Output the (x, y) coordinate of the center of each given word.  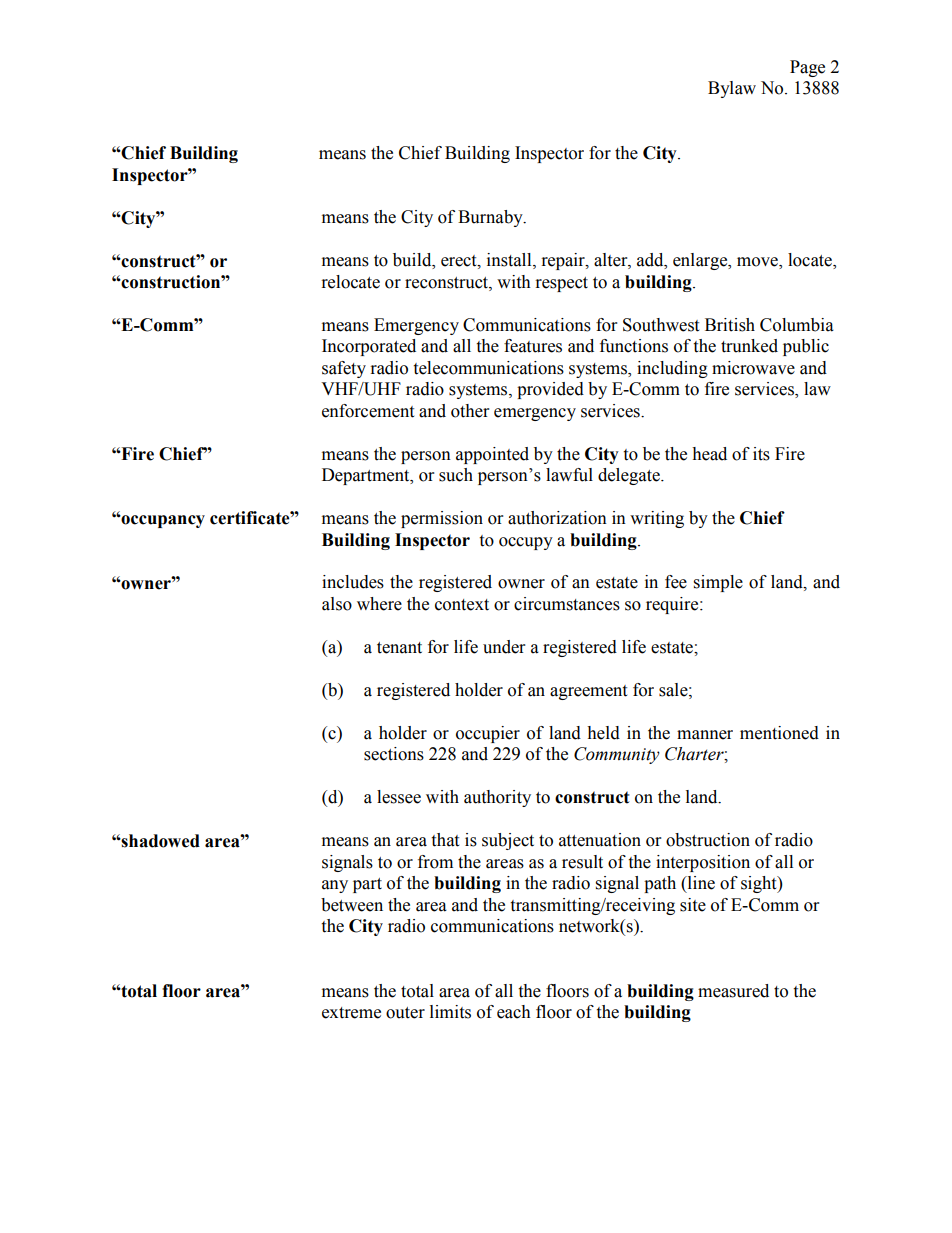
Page (807, 68)
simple (718, 583)
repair (564, 261)
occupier (488, 734)
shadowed (160, 841)
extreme (351, 1013)
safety (344, 369)
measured (733, 991)
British (730, 325)
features (533, 346)
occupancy (162, 521)
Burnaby (491, 218)
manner (705, 735)
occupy (526, 543)
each (514, 1012)
